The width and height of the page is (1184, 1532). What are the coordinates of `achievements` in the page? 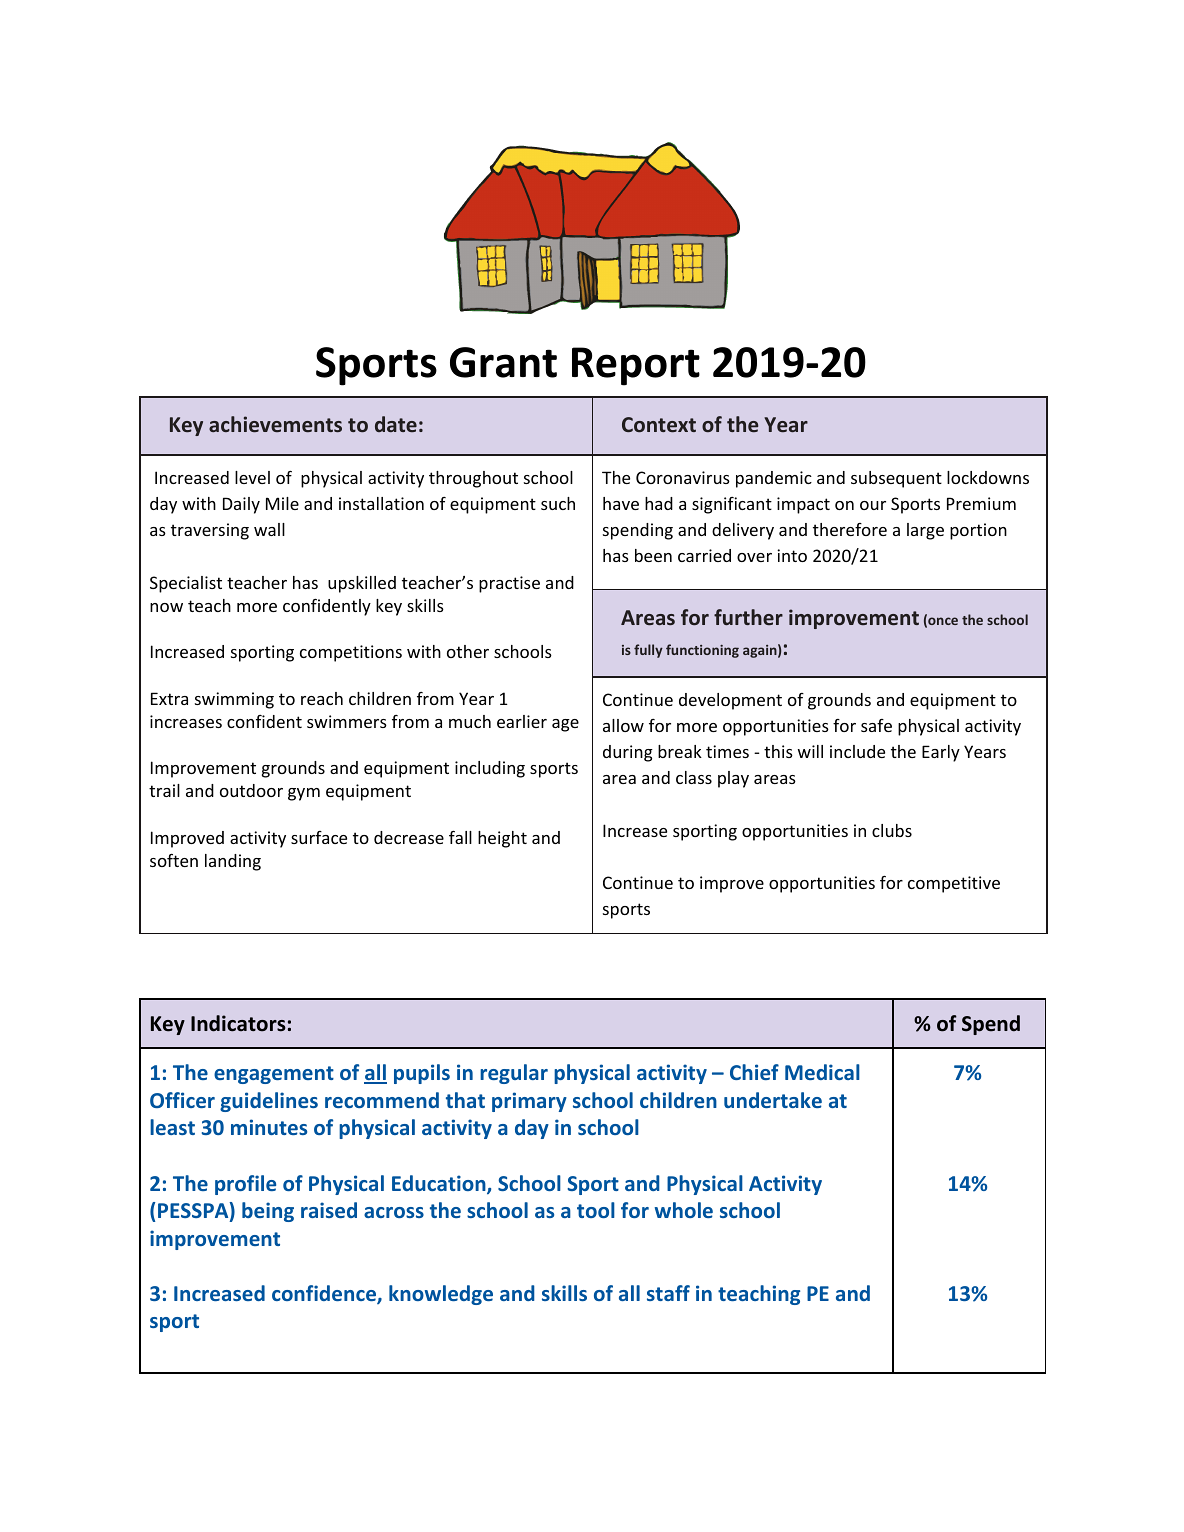 It's located at (275, 424).
